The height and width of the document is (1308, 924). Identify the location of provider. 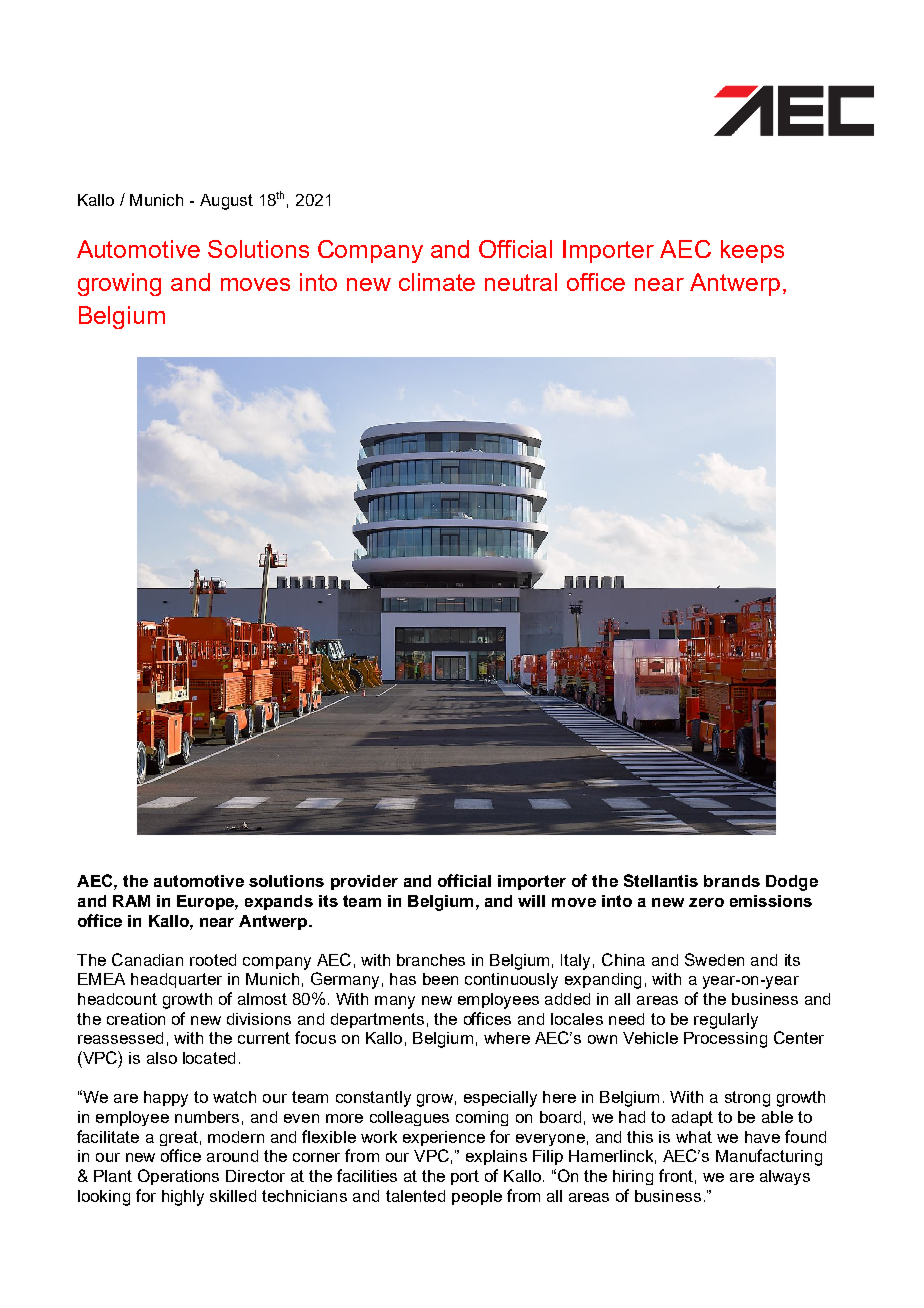
(364, 882).
